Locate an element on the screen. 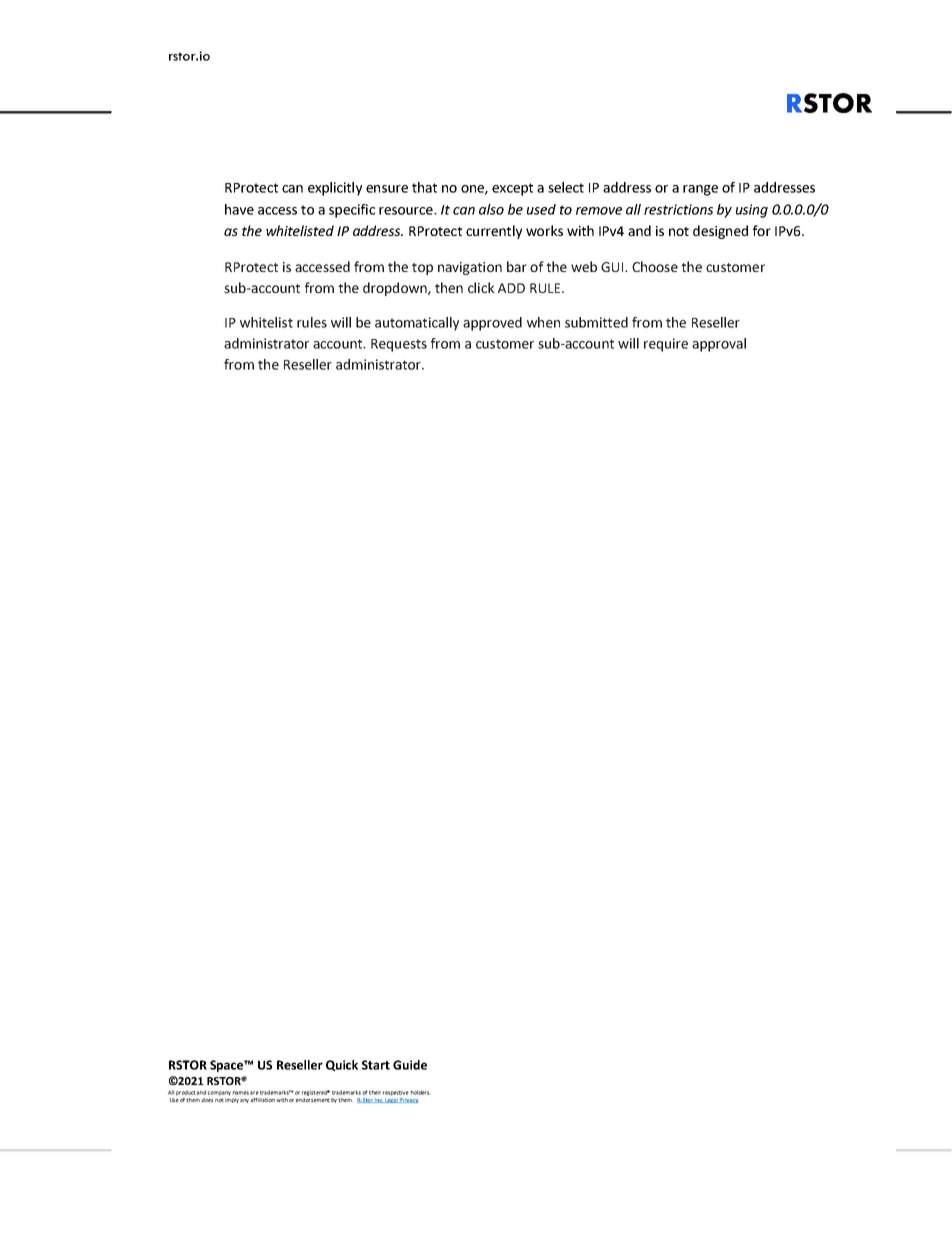  restrictions is located at coordinates (678, 209).
